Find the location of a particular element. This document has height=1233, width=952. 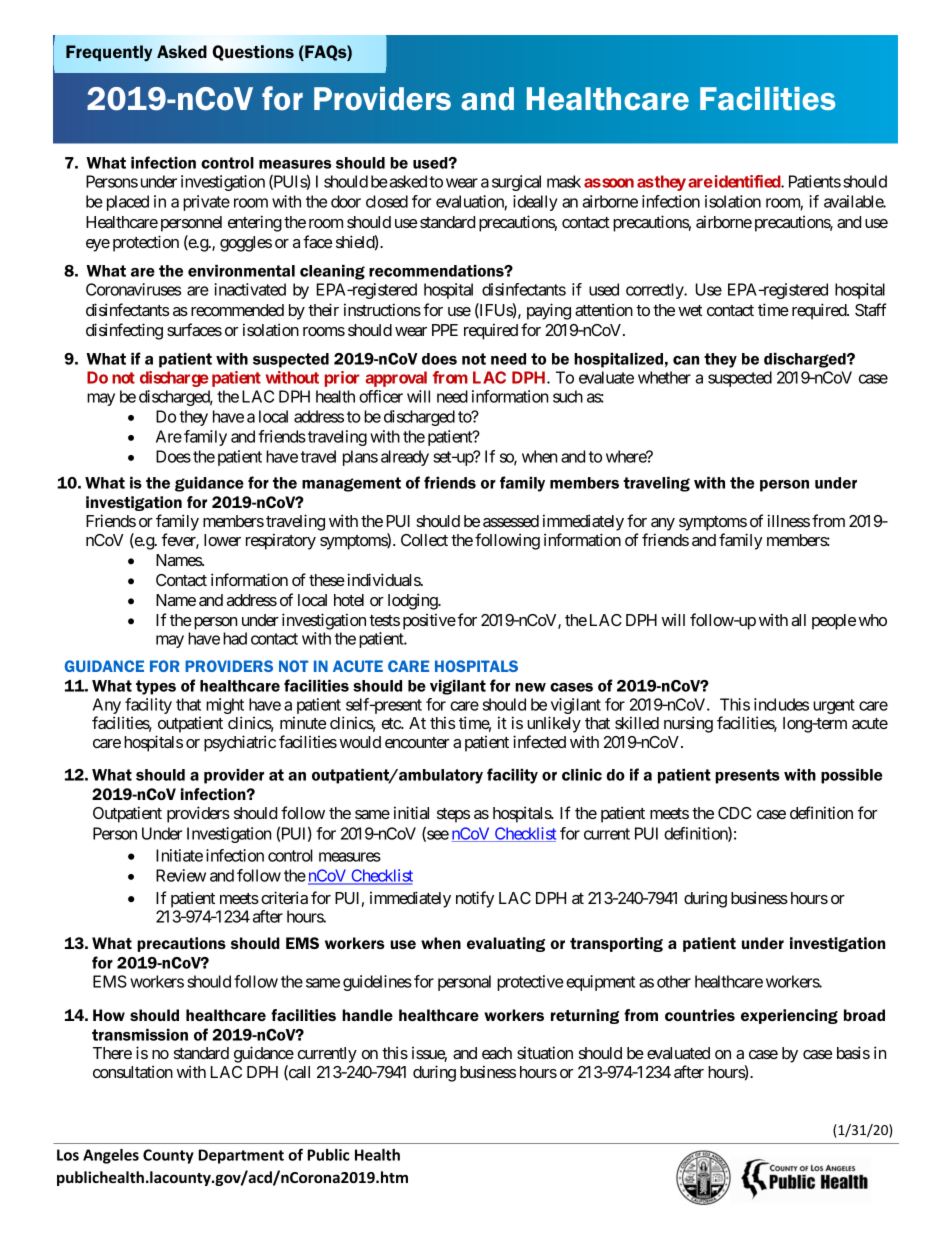

psychiatric is located at coordinates (240, 743).
